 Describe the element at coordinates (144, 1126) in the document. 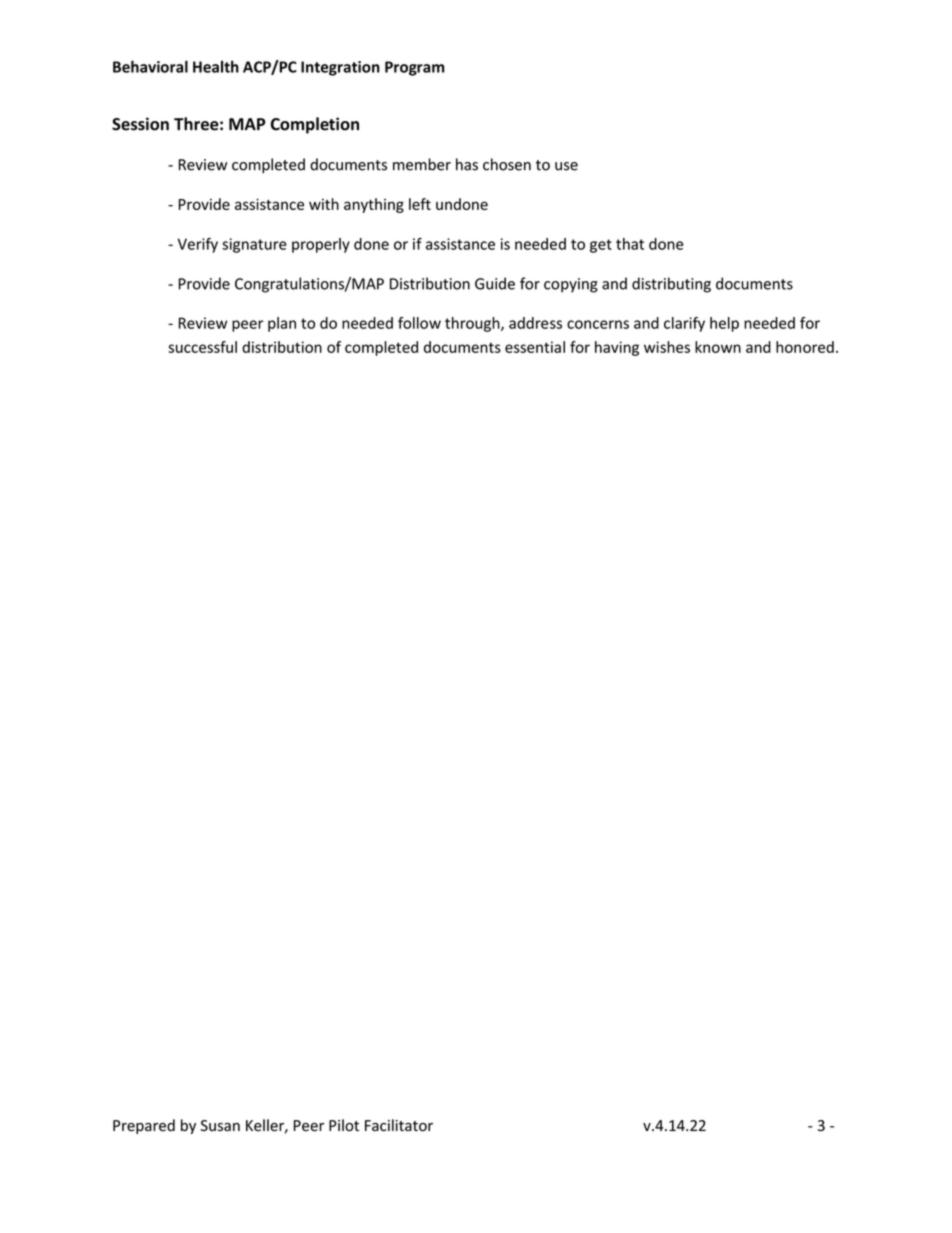

I see `Prepared` at that location.
